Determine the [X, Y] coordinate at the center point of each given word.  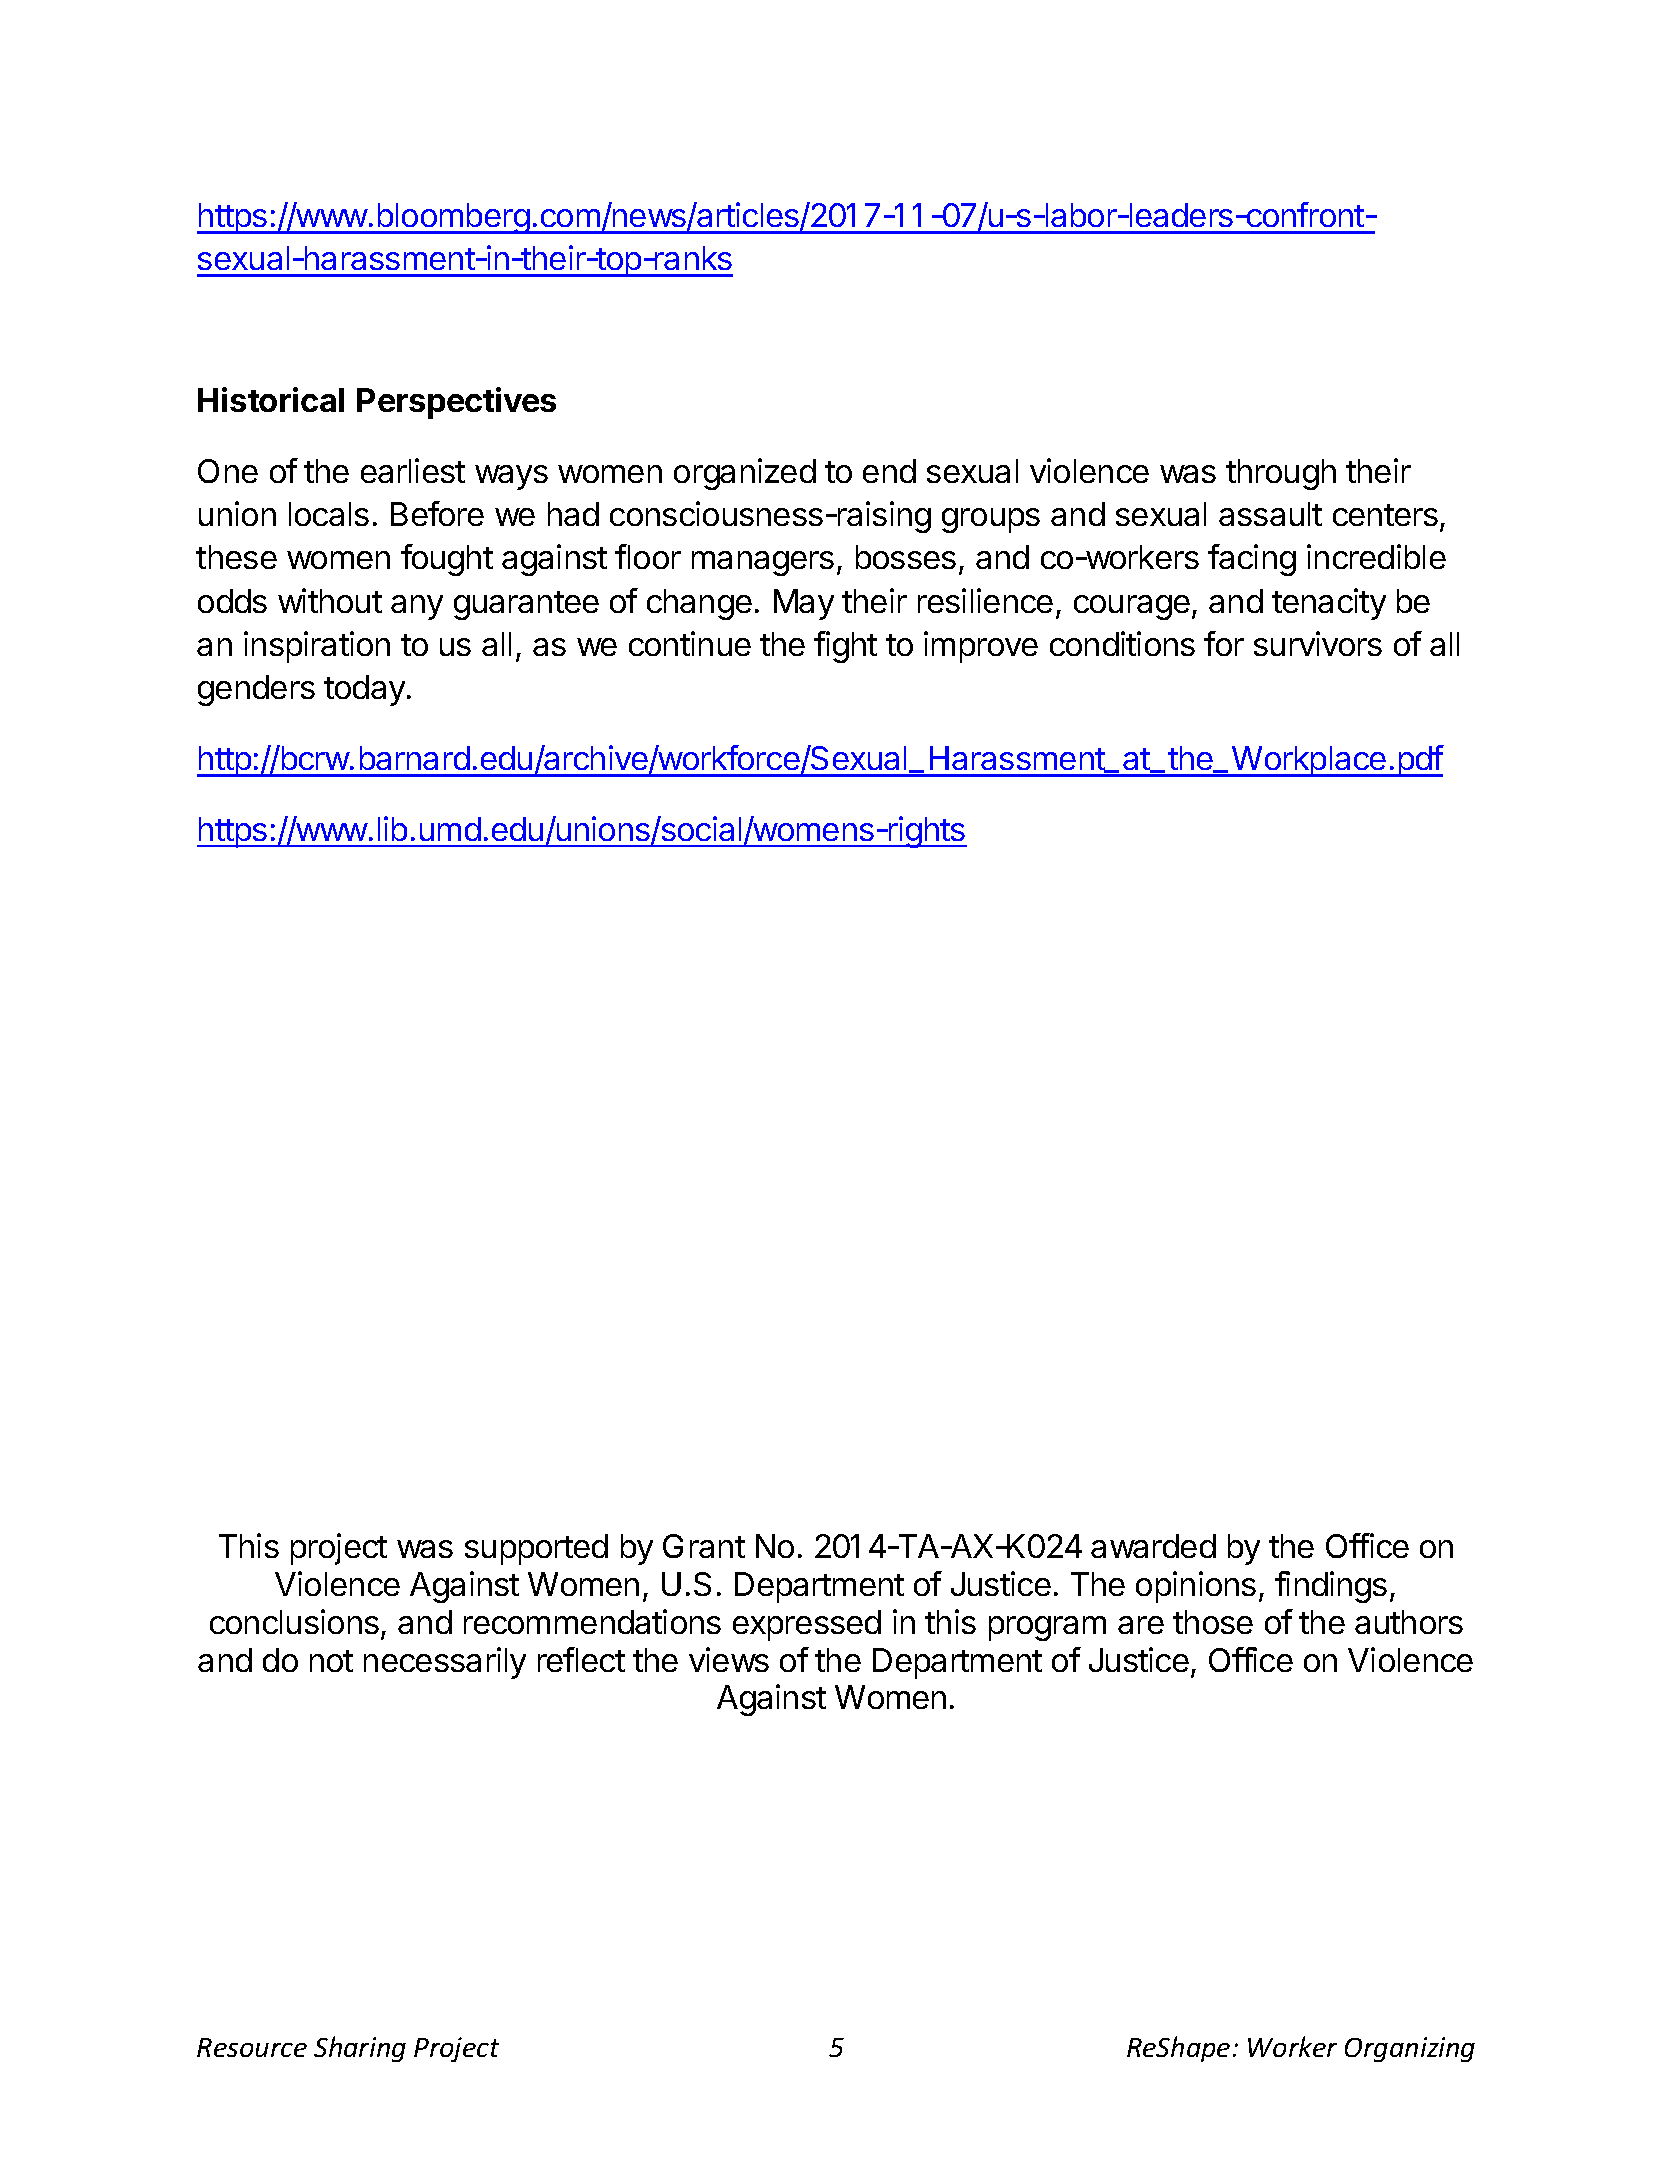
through [1281, 474]
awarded [1153, 1546]
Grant [704, 1546]
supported [536, 1549]
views [729, 1659]
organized [745, 474]
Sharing [360, 2049]
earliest [413, 470]
